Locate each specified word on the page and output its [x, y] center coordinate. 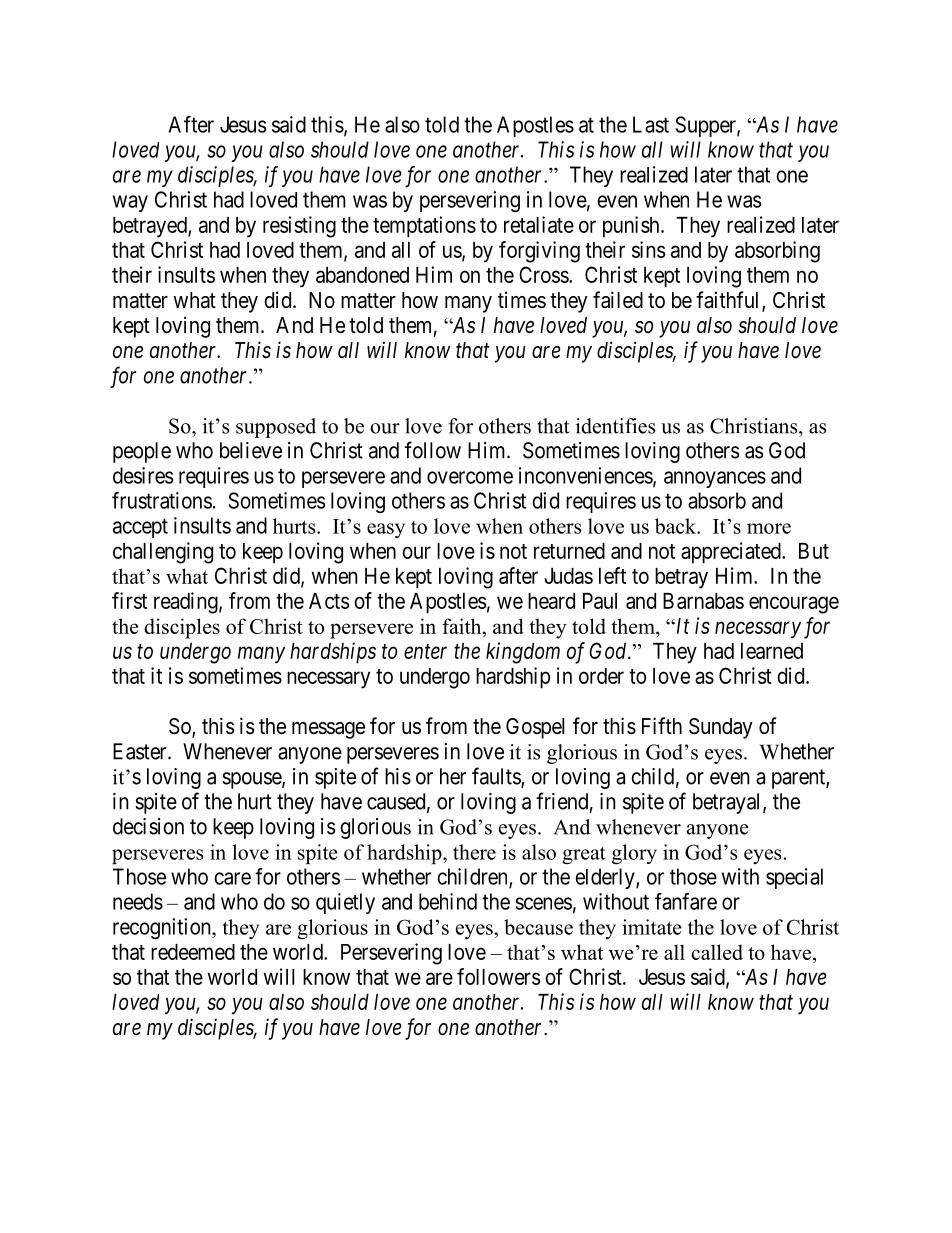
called [717, 952]
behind [448, 901]
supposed [276, 428]
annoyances [715, 479]
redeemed [193, 952]
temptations [424, 227]
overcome [470, 477]
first [129, 600]
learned [772, 651]
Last [651, 124]
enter [425, 651]
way [130, 203]
